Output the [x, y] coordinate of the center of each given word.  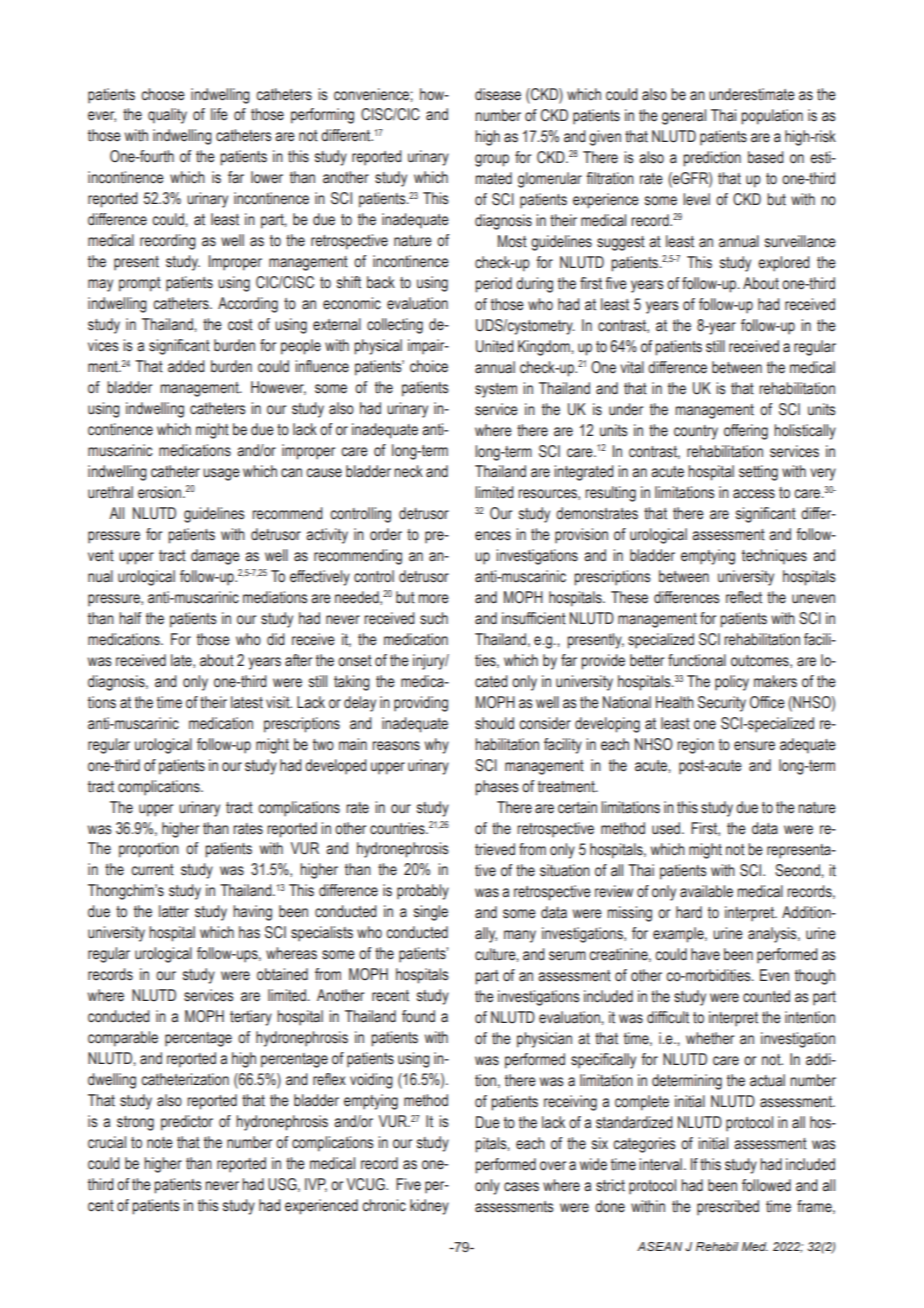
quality [167, 116]
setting [758, 473]
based [766, 157]
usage [221, 474]
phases [497, 788]
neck [408, 471]
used [667, 828]
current [152, 870]
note [160, 1143]
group [492, 160]
